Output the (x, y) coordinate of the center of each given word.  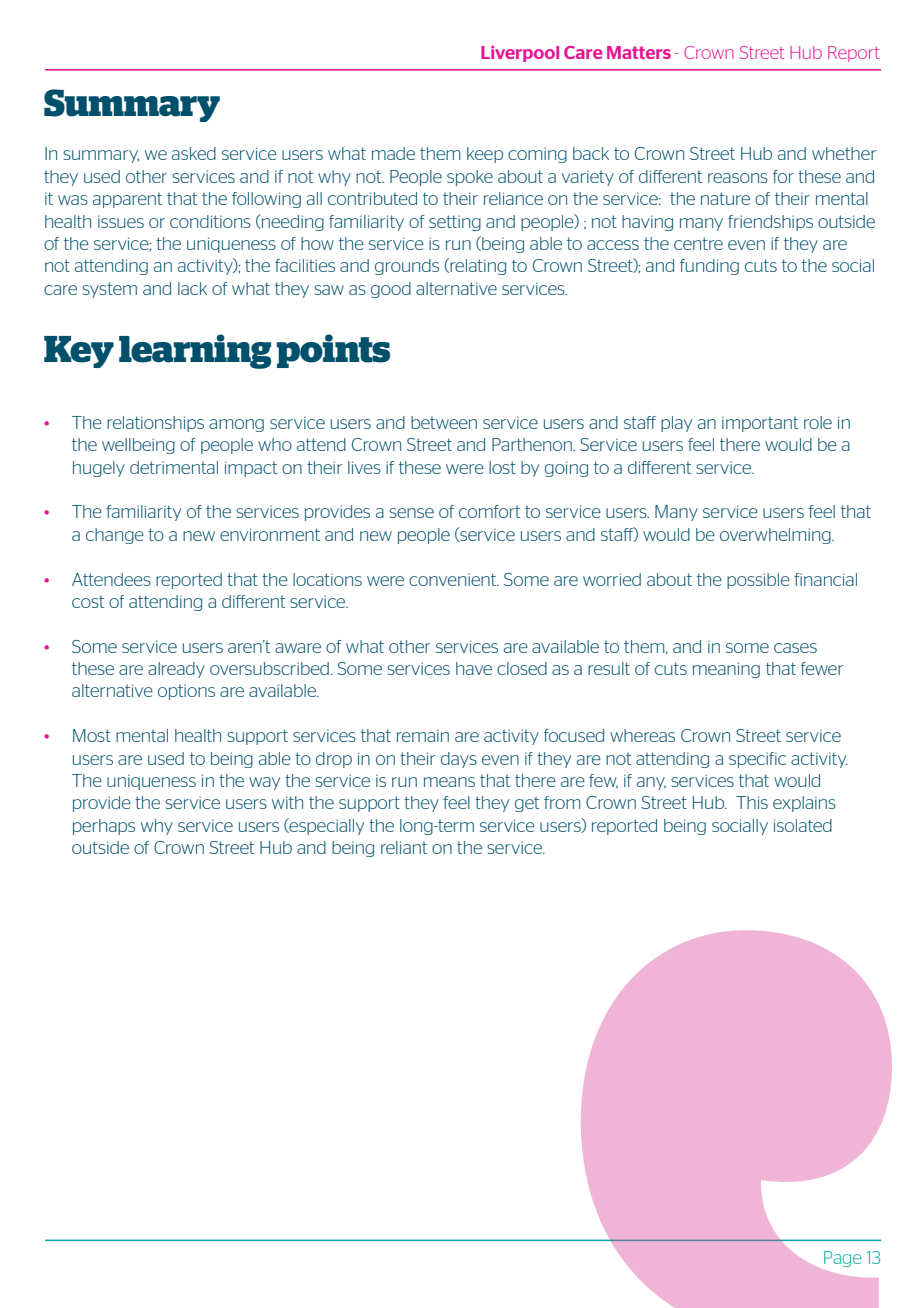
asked (194, 153)
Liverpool (520, 54)
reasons (738, 178)
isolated (803, 825)
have (474, 668)
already (176, 670)
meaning (726, 670)
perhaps (104, 827)
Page (842, 1259)
